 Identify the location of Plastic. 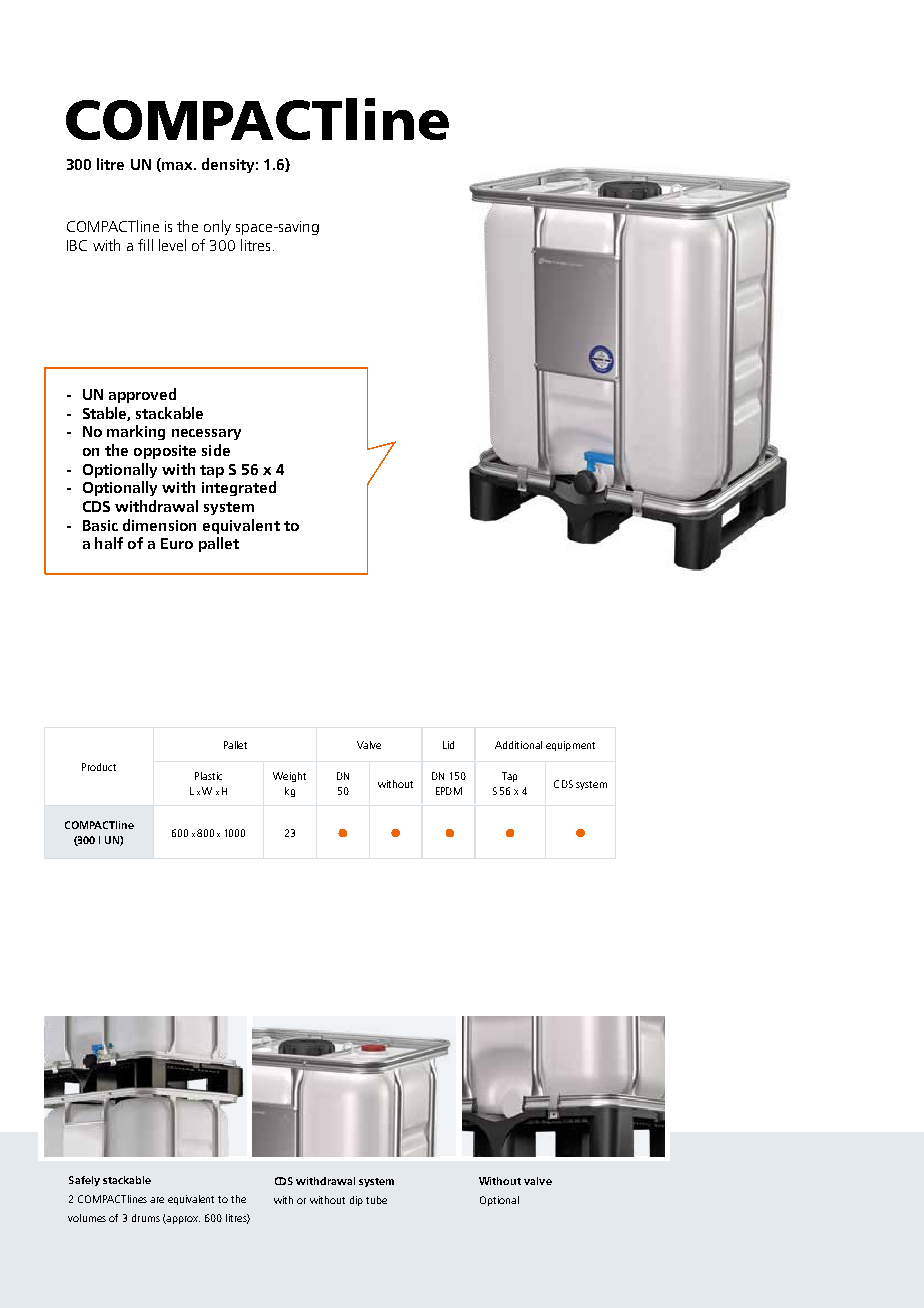
(208, 776).
